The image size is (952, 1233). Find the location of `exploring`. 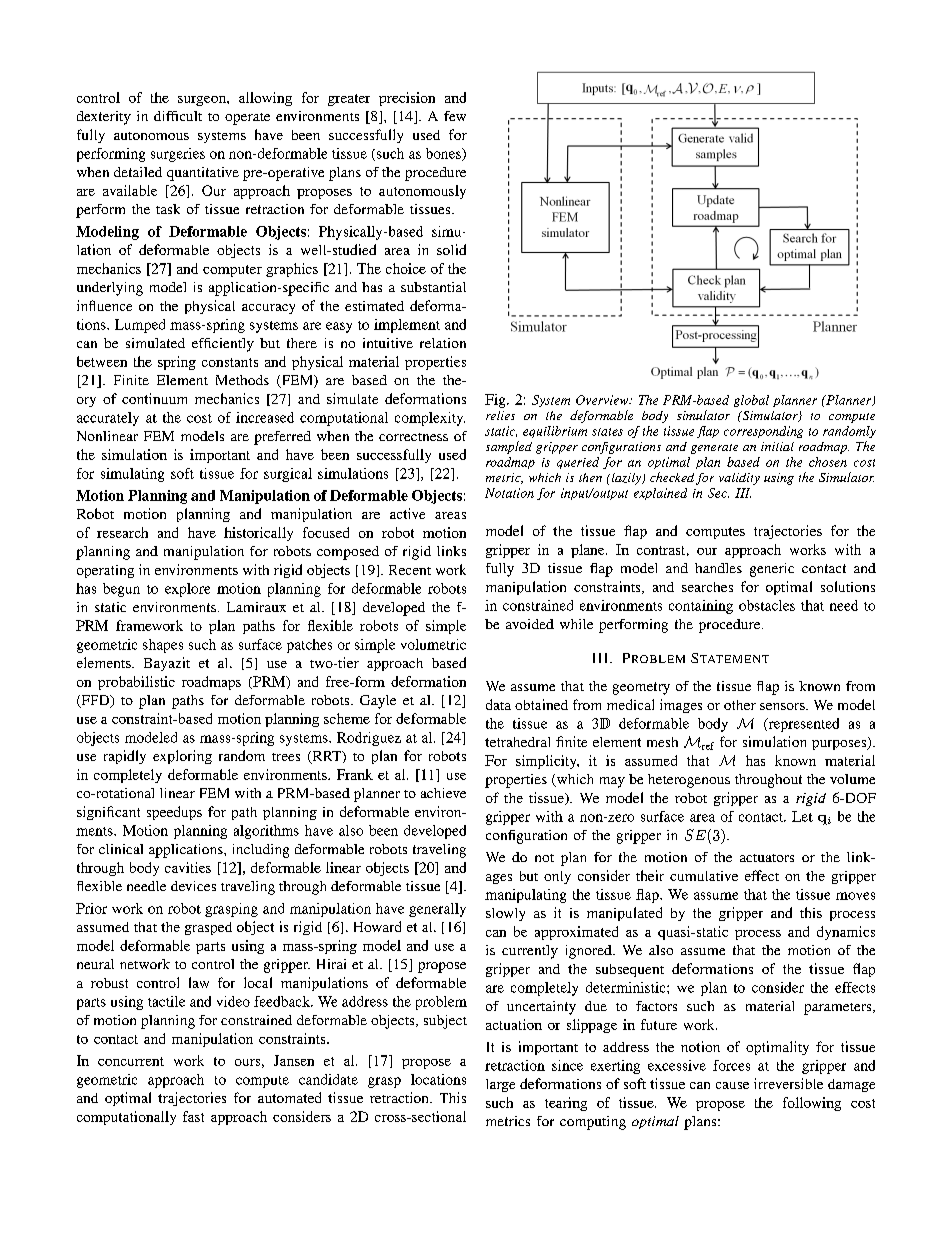

exploring is located at coordinates (182, 757).
